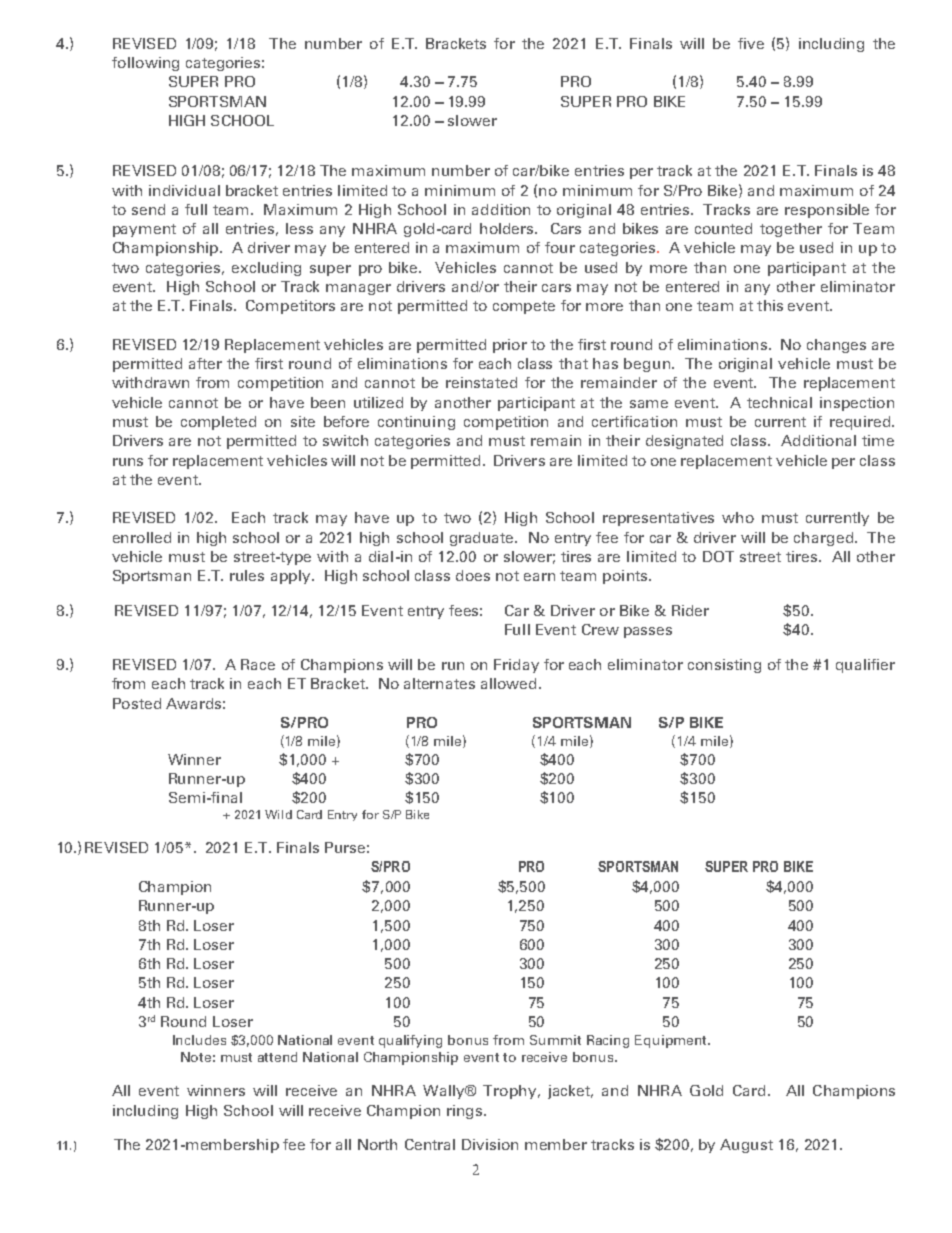 This screenshot has height=1233, width=952. Describe the element at coordinates (511, 1092) in the screenshot. I see `Trophy` at that location.
